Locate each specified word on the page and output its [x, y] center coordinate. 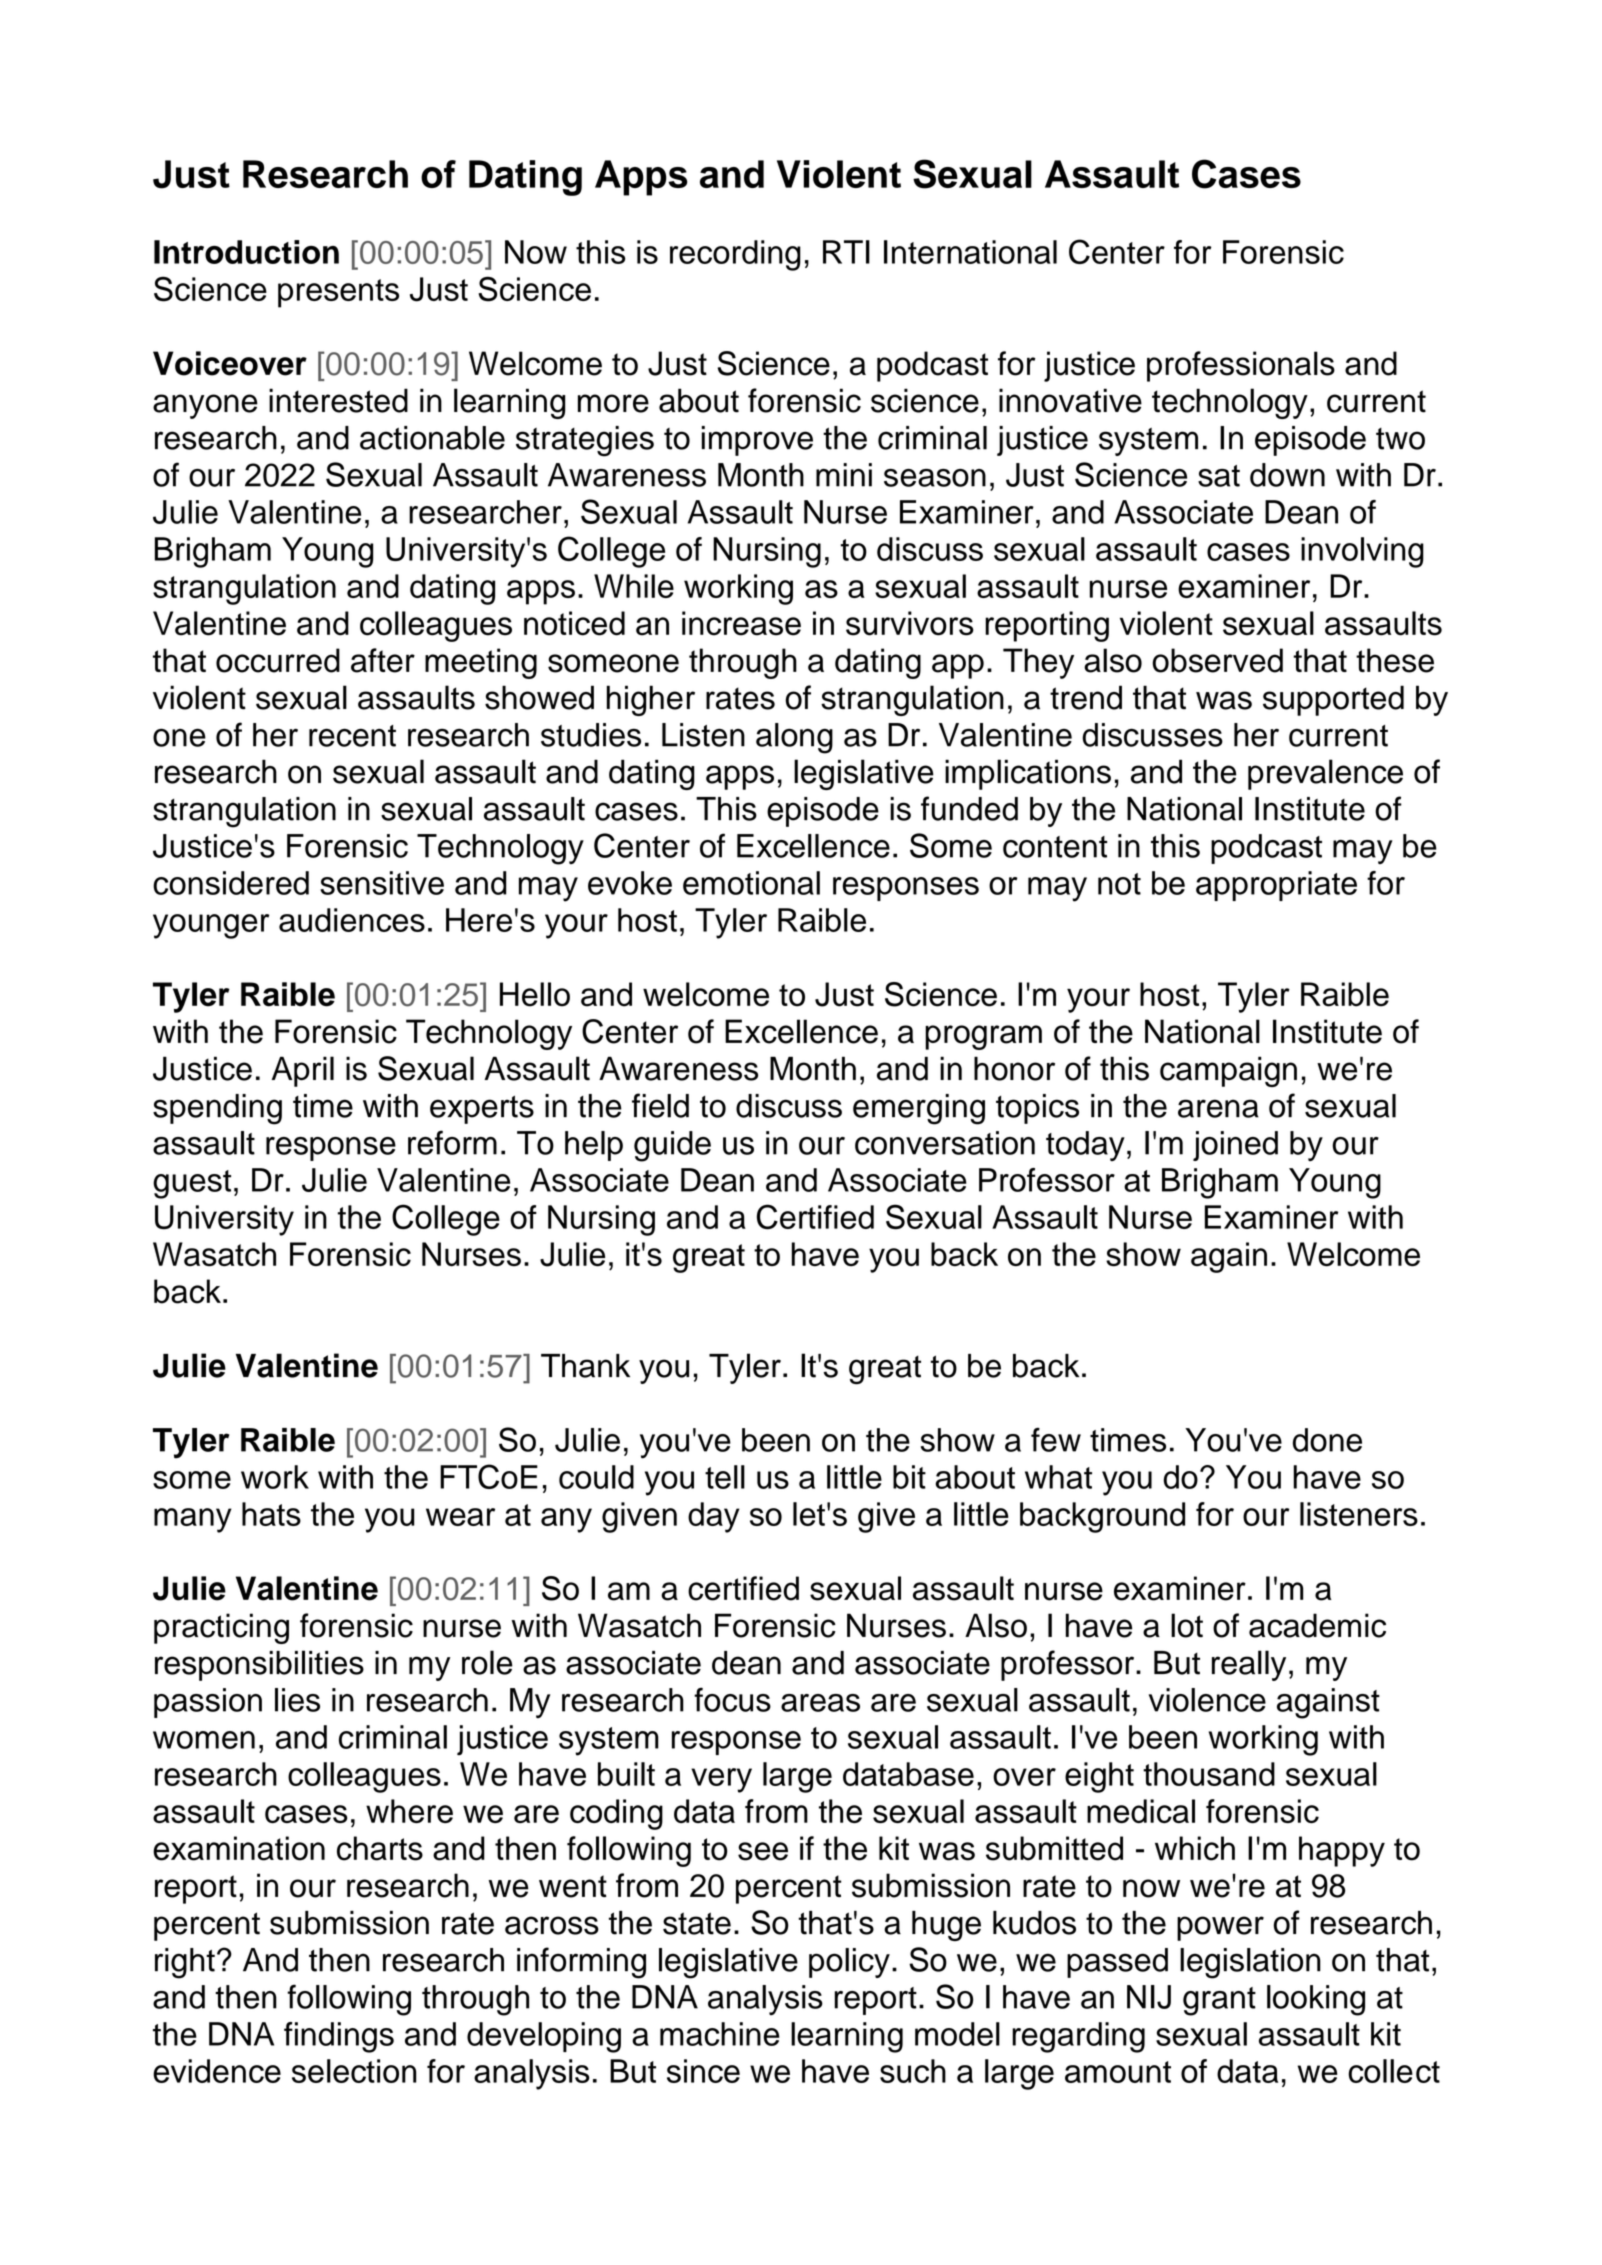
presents [338, 293]
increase [741, 623]
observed [1217, 660]
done [1327, 1440]
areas [820, 1703]
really [1249, 1665]
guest [192, 1184]
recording [735, 255]
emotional [751, 883]
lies [297, 1700]
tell [725, 1477]
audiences [352, 920]
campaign [1228, 1071]
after [383, 660]
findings [339, 2037]
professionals [1241, 366]
